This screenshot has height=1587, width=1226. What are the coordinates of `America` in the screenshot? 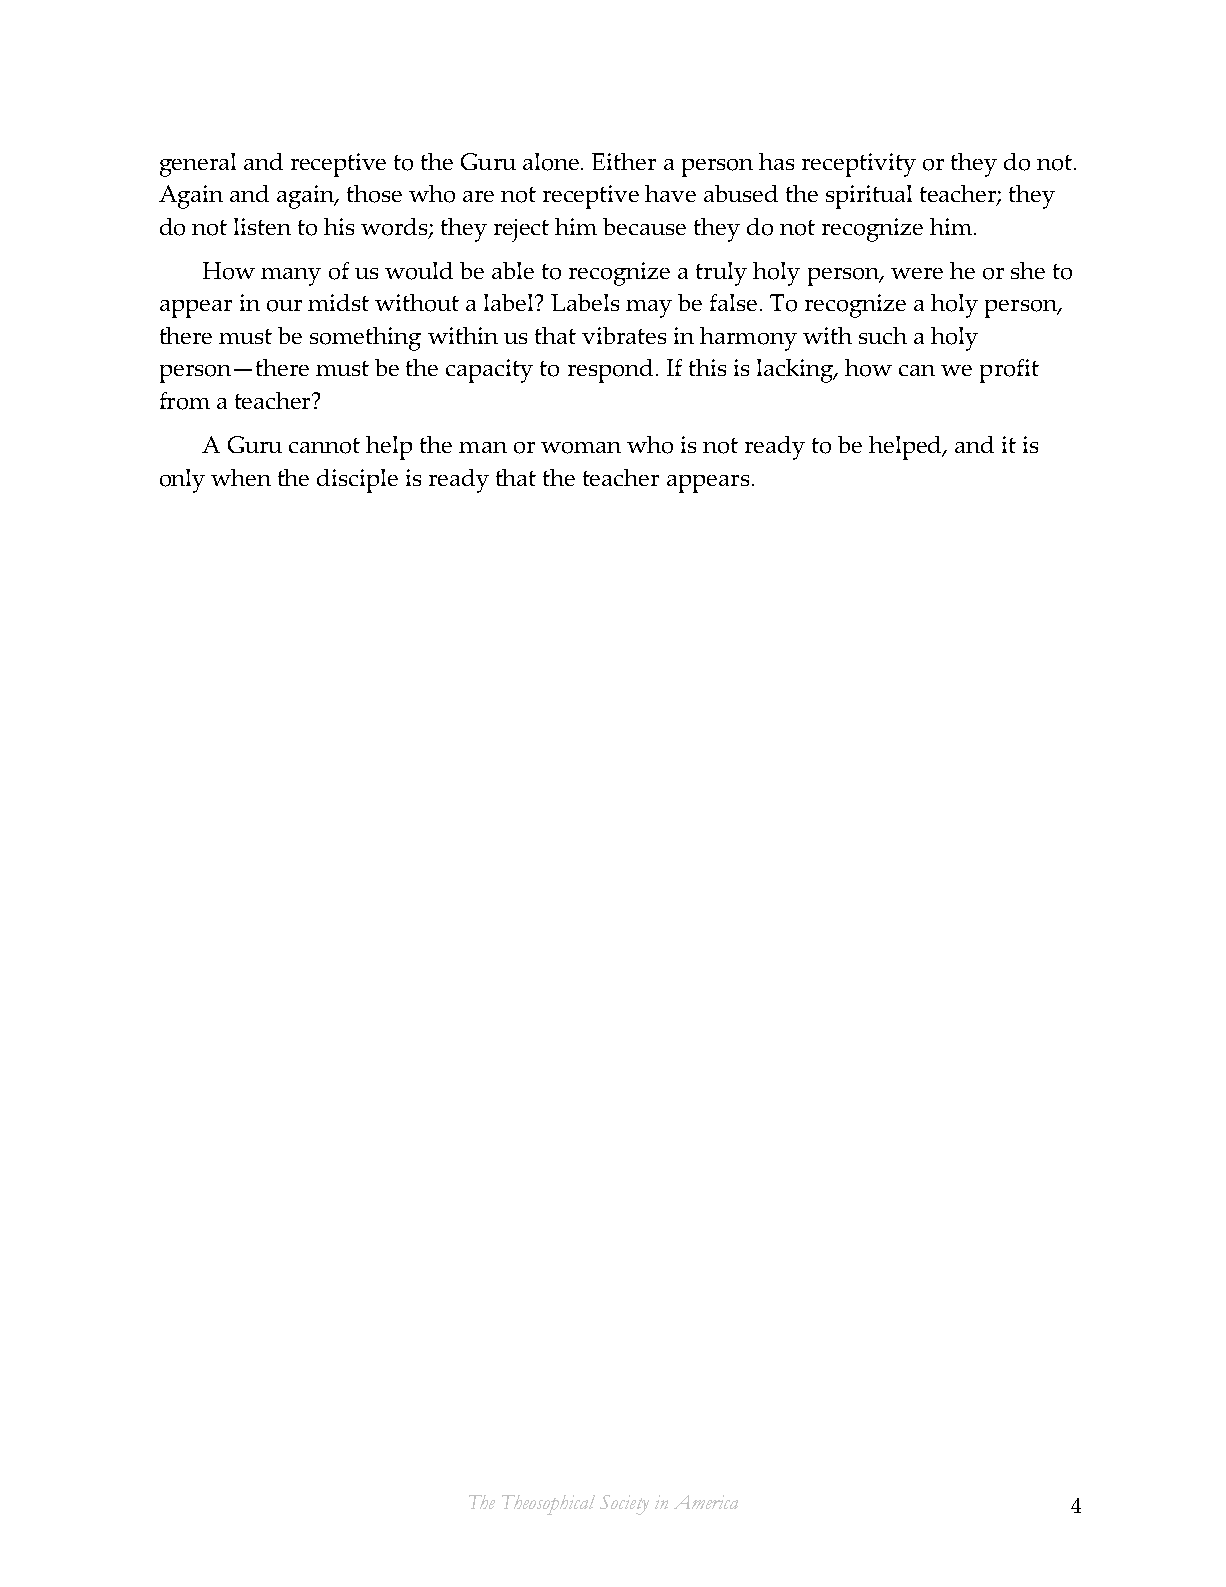 It's located at (706, 1502).
